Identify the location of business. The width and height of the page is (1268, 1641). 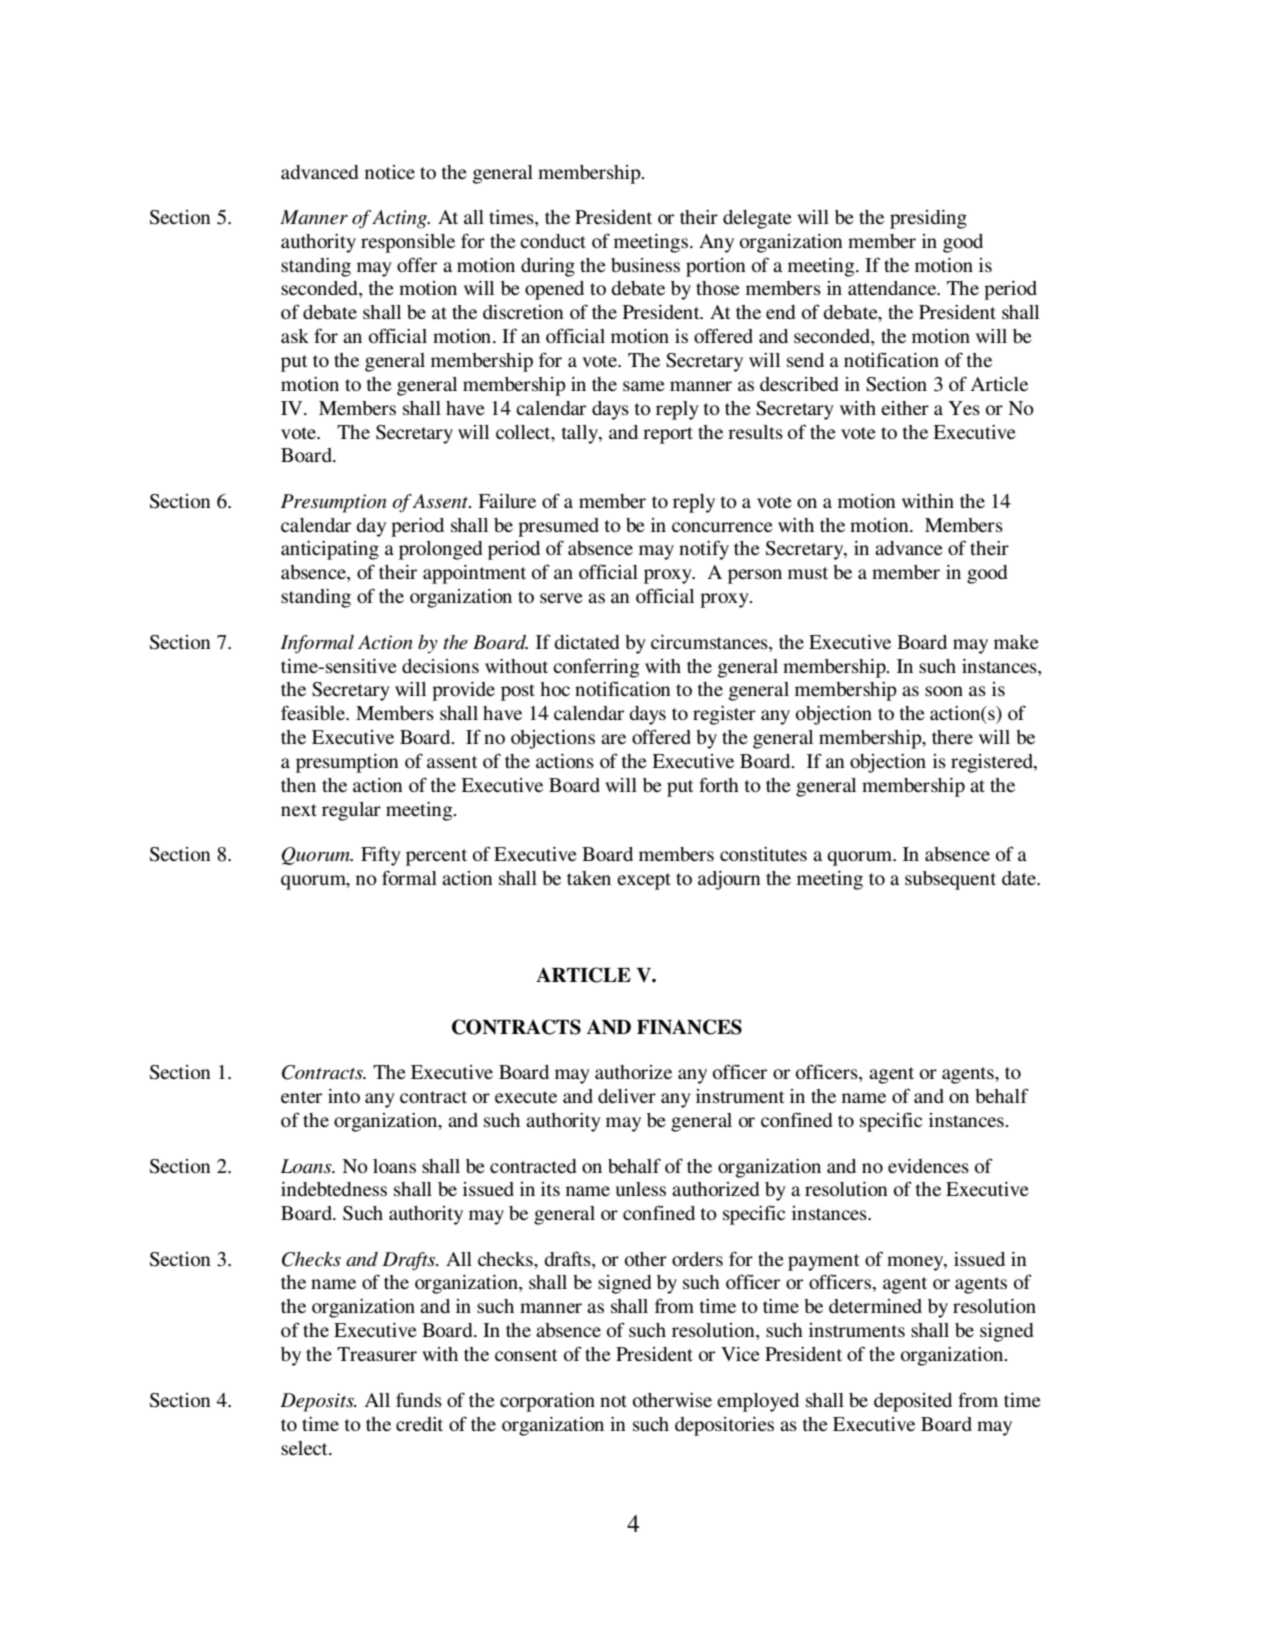
(645, 265).
